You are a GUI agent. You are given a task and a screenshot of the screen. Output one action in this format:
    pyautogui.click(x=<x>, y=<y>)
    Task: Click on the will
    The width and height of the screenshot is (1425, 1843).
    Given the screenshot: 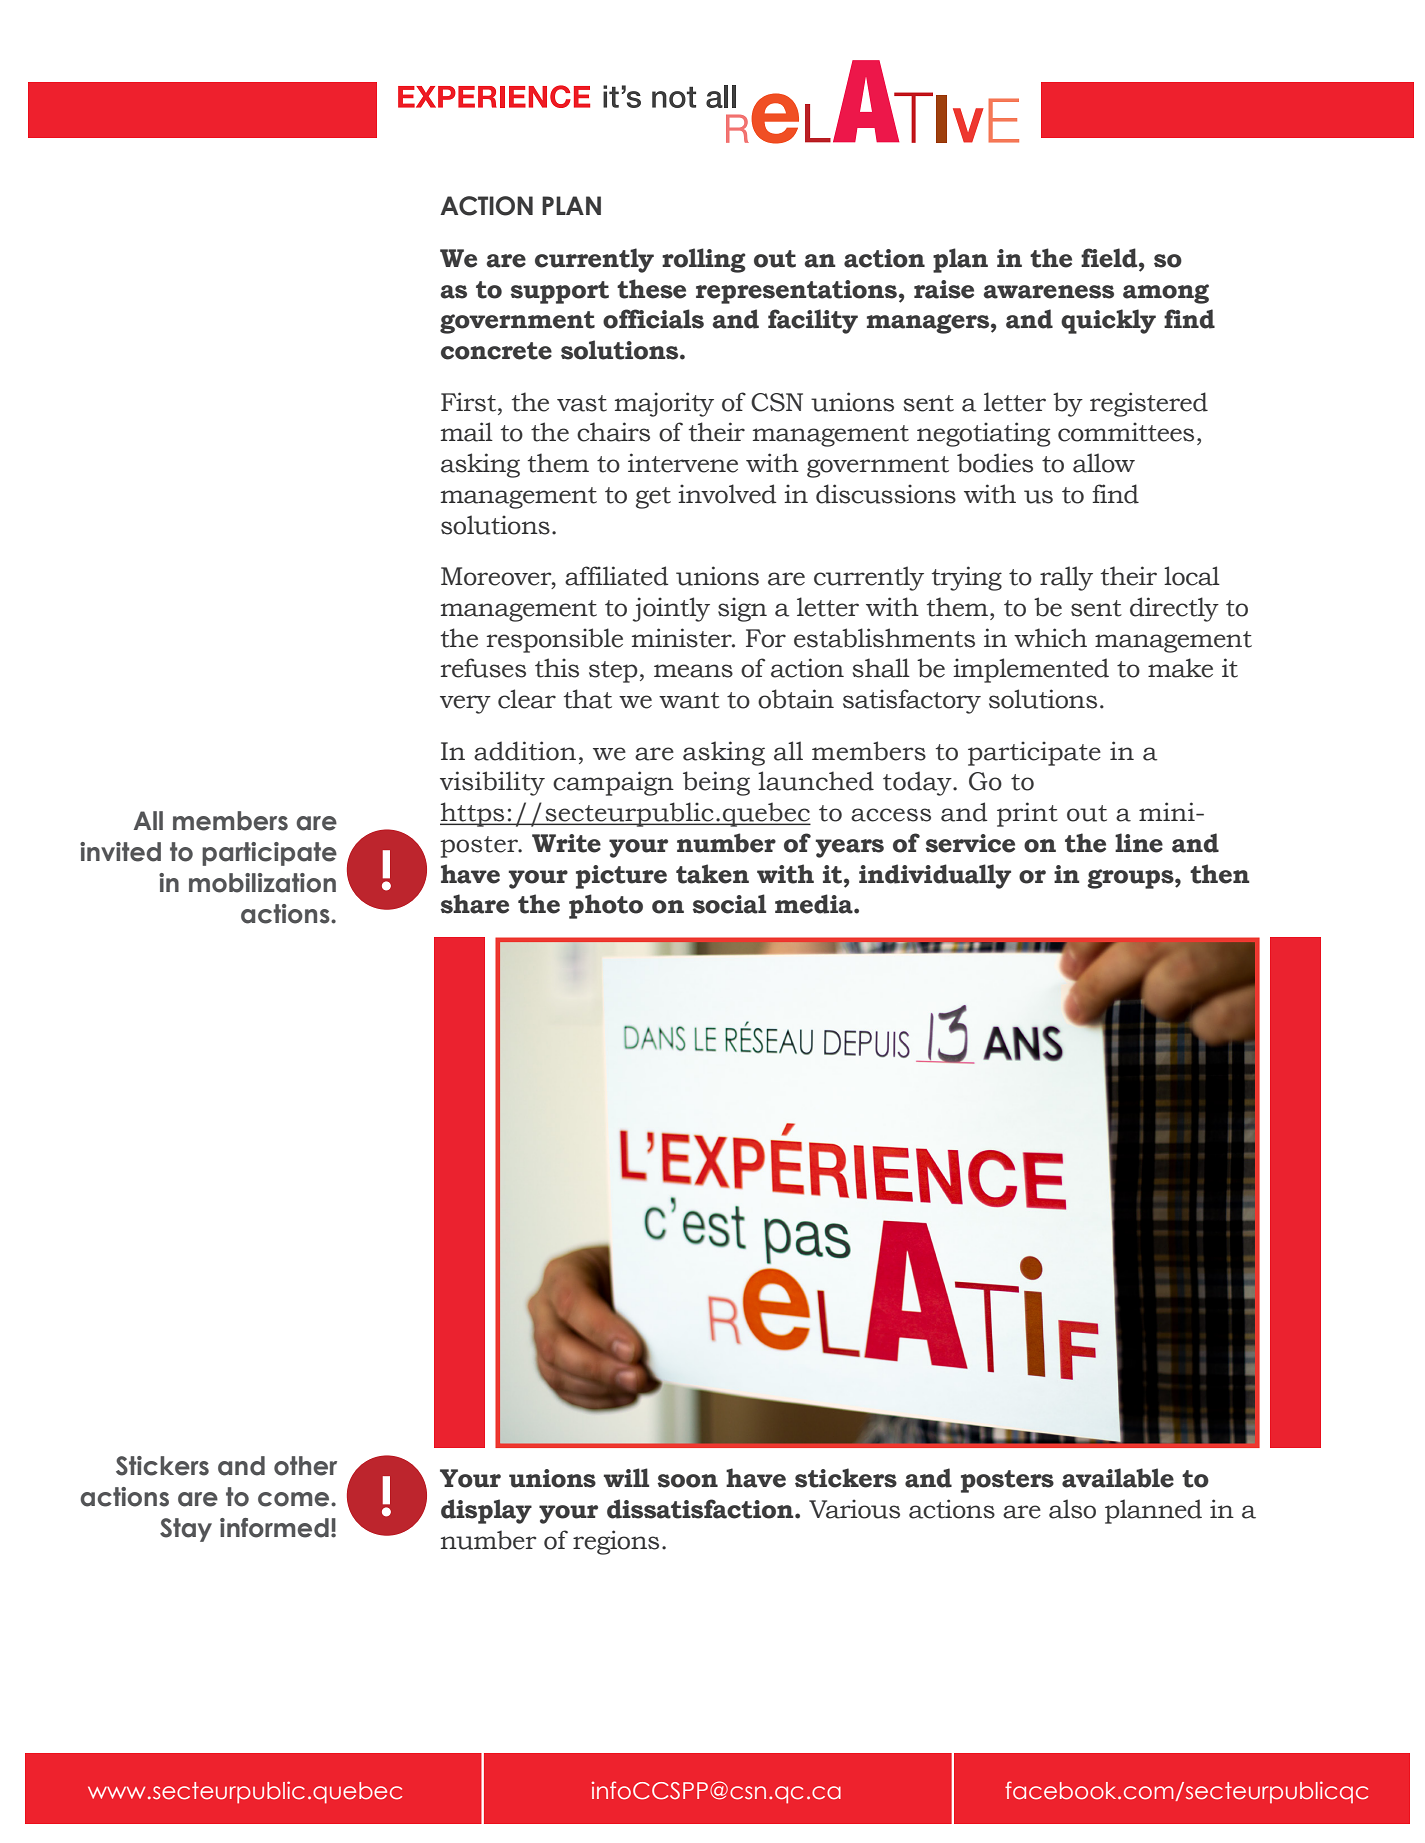 What is the action you would take?
    pyautogui.click(x=626, y=1477)
